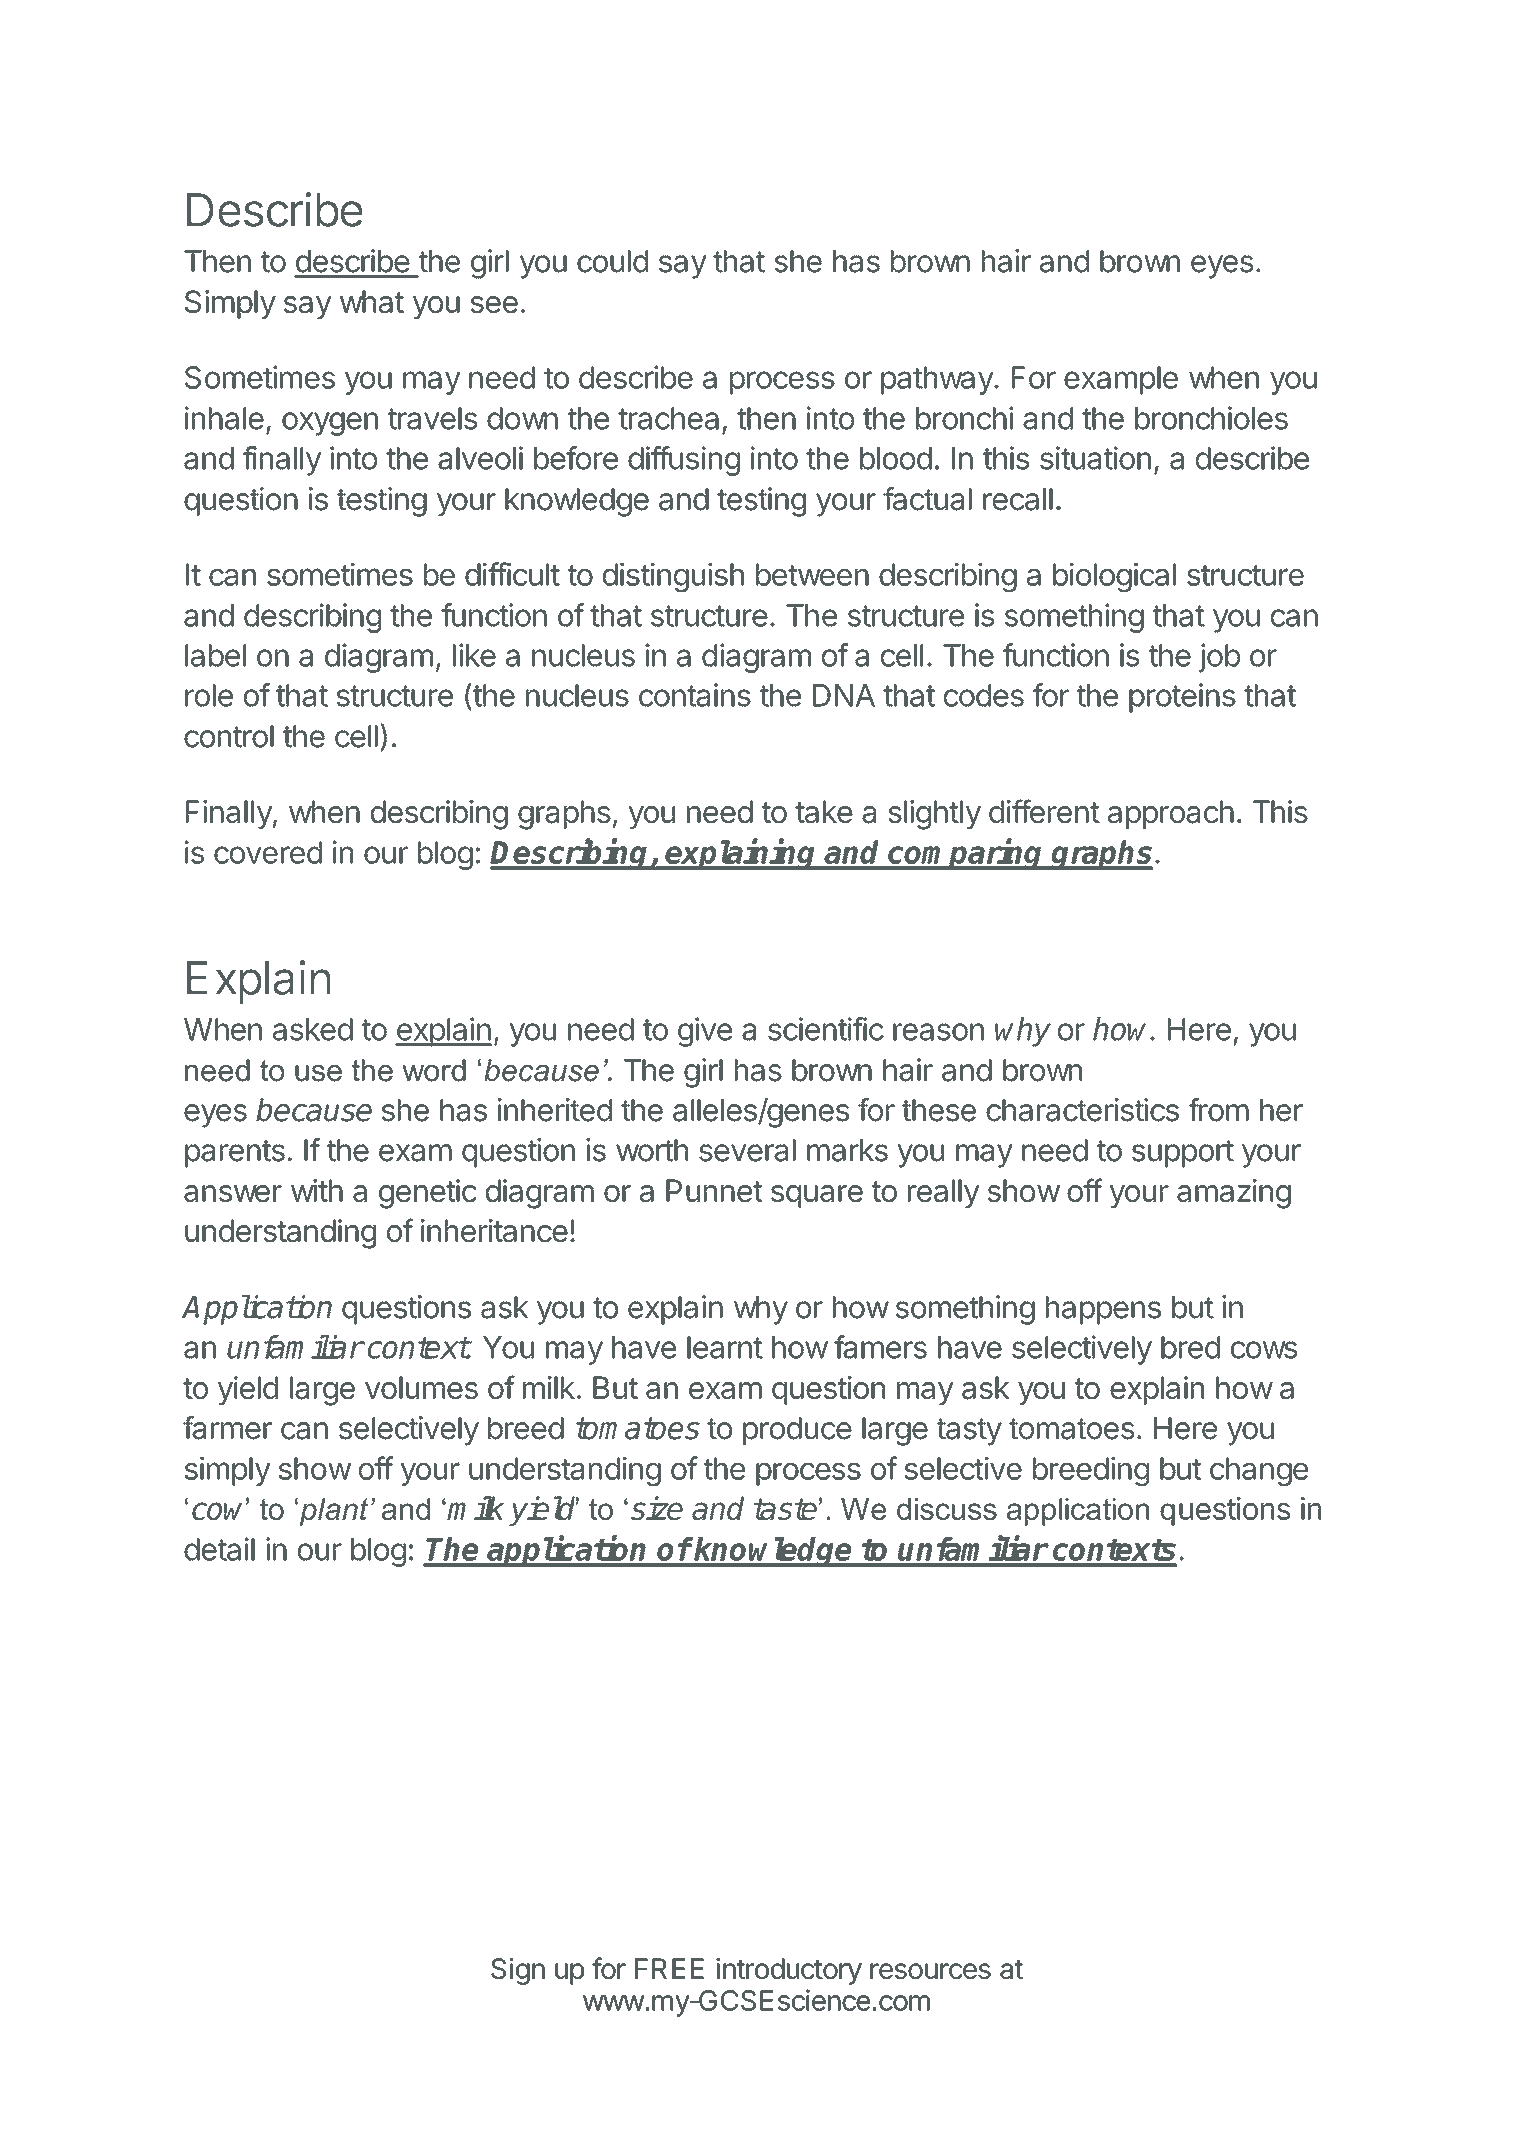  Describe the element at coordinates (725, 1347) in the screenshot. I see `learnt` at that location.
